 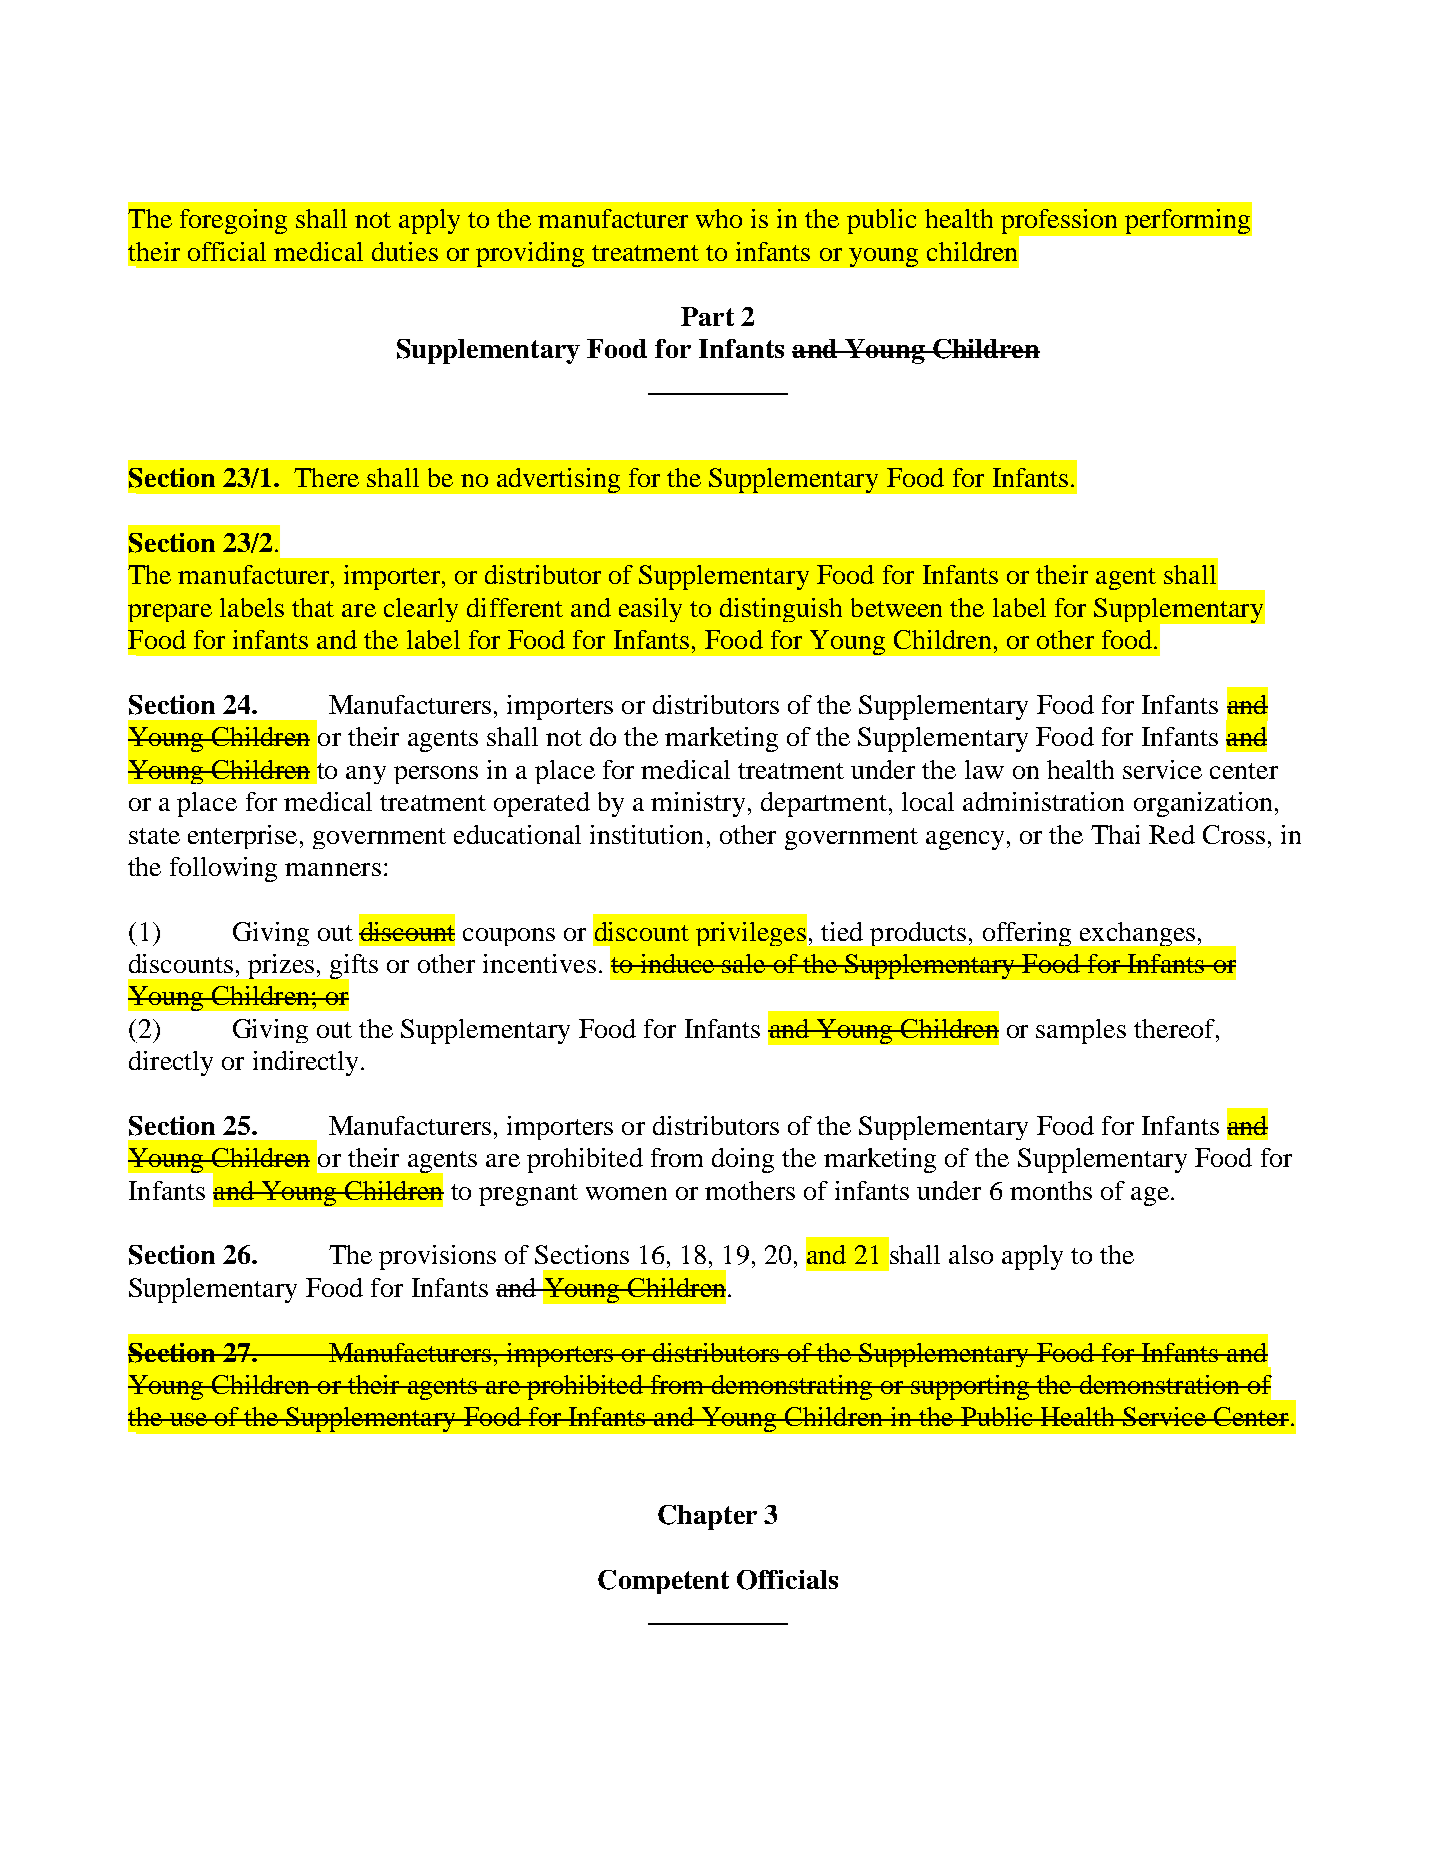 What do you see at coordinates (188, 1419) in the screenshot?
I see `use` at bounding box center [188, 1419].
